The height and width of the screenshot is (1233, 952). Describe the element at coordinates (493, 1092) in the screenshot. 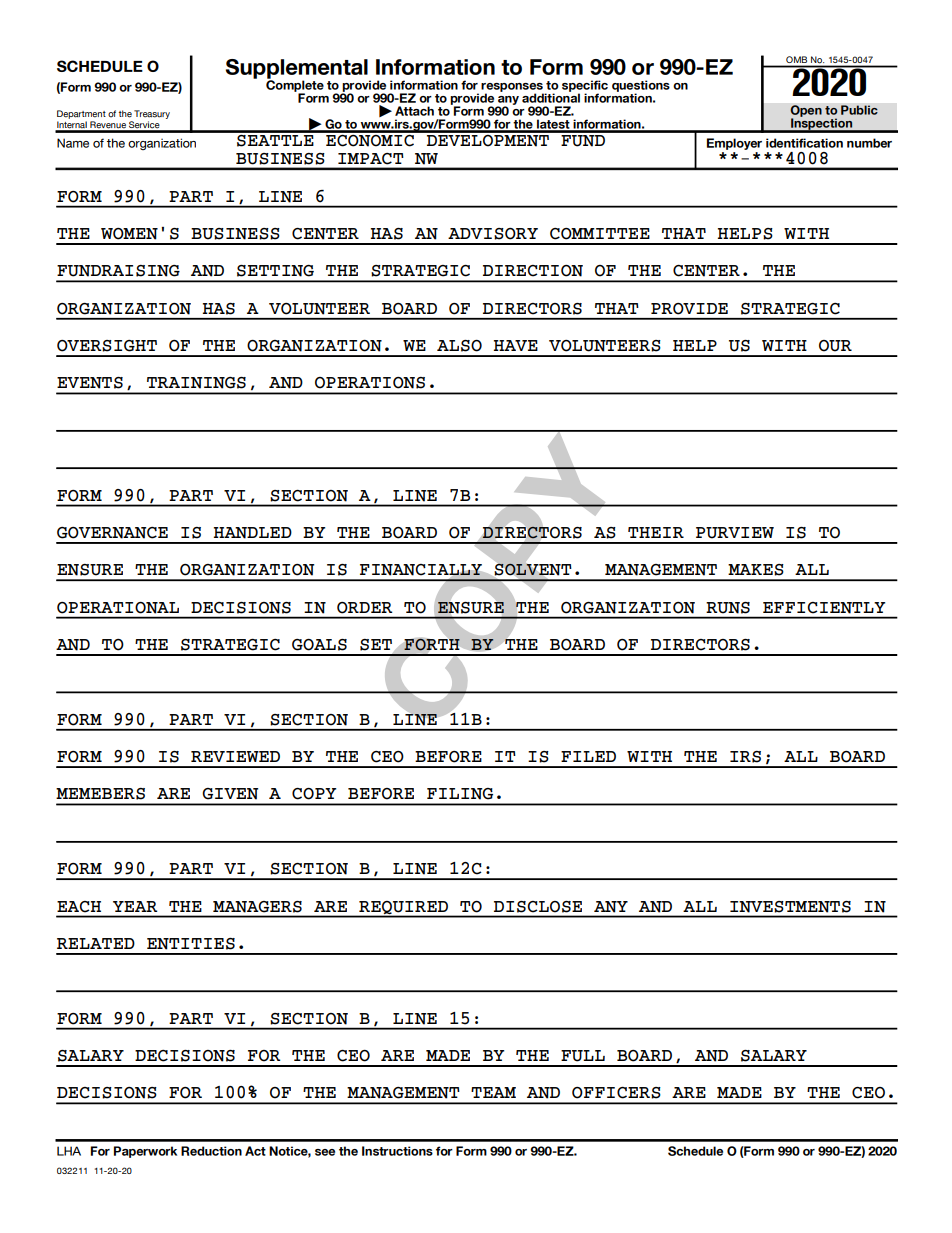

I see `TEAM` at that location.
